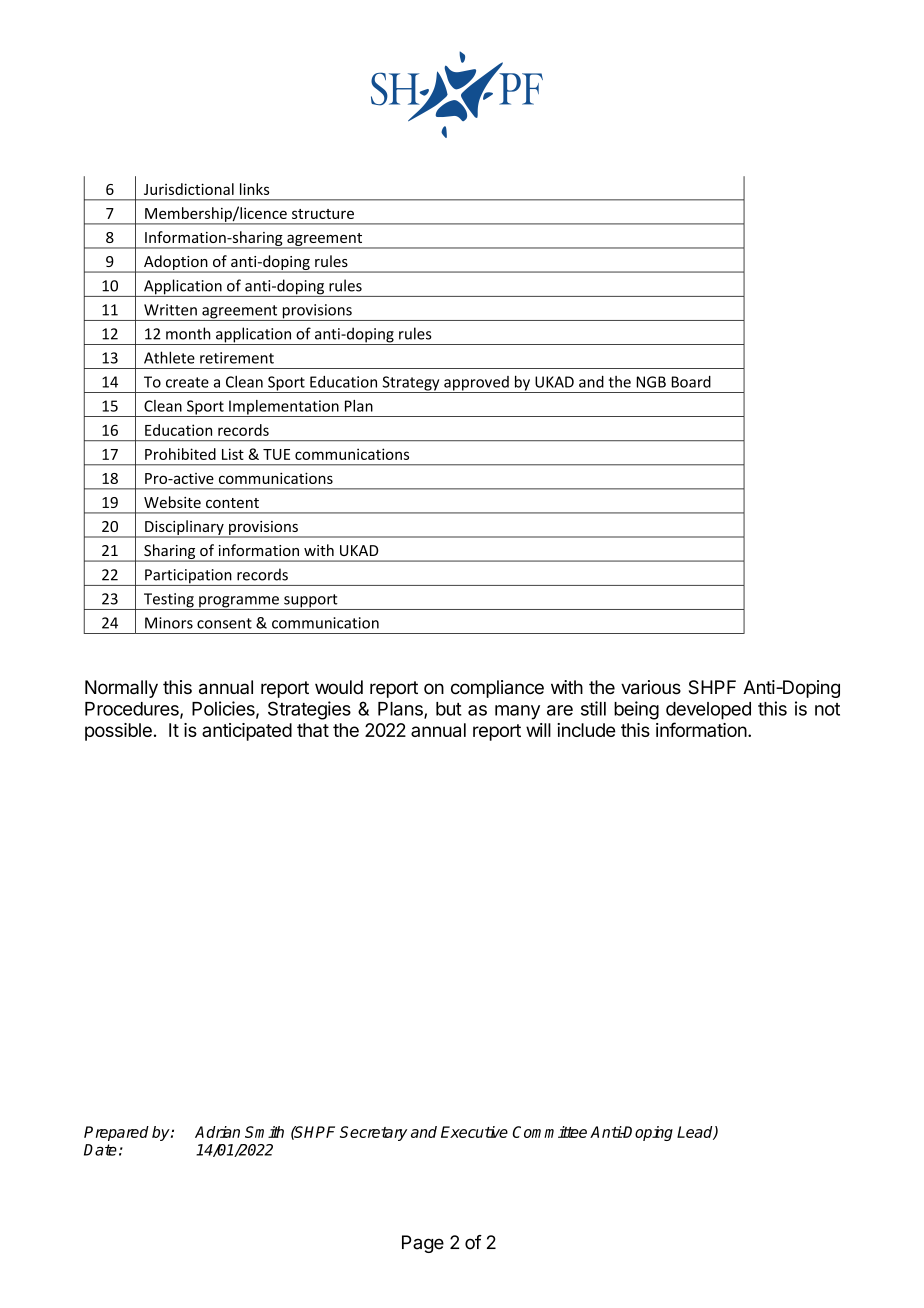 The width and height of the screenshot is (924, 1308). I want to click on Committee, so click(550, 1132).
